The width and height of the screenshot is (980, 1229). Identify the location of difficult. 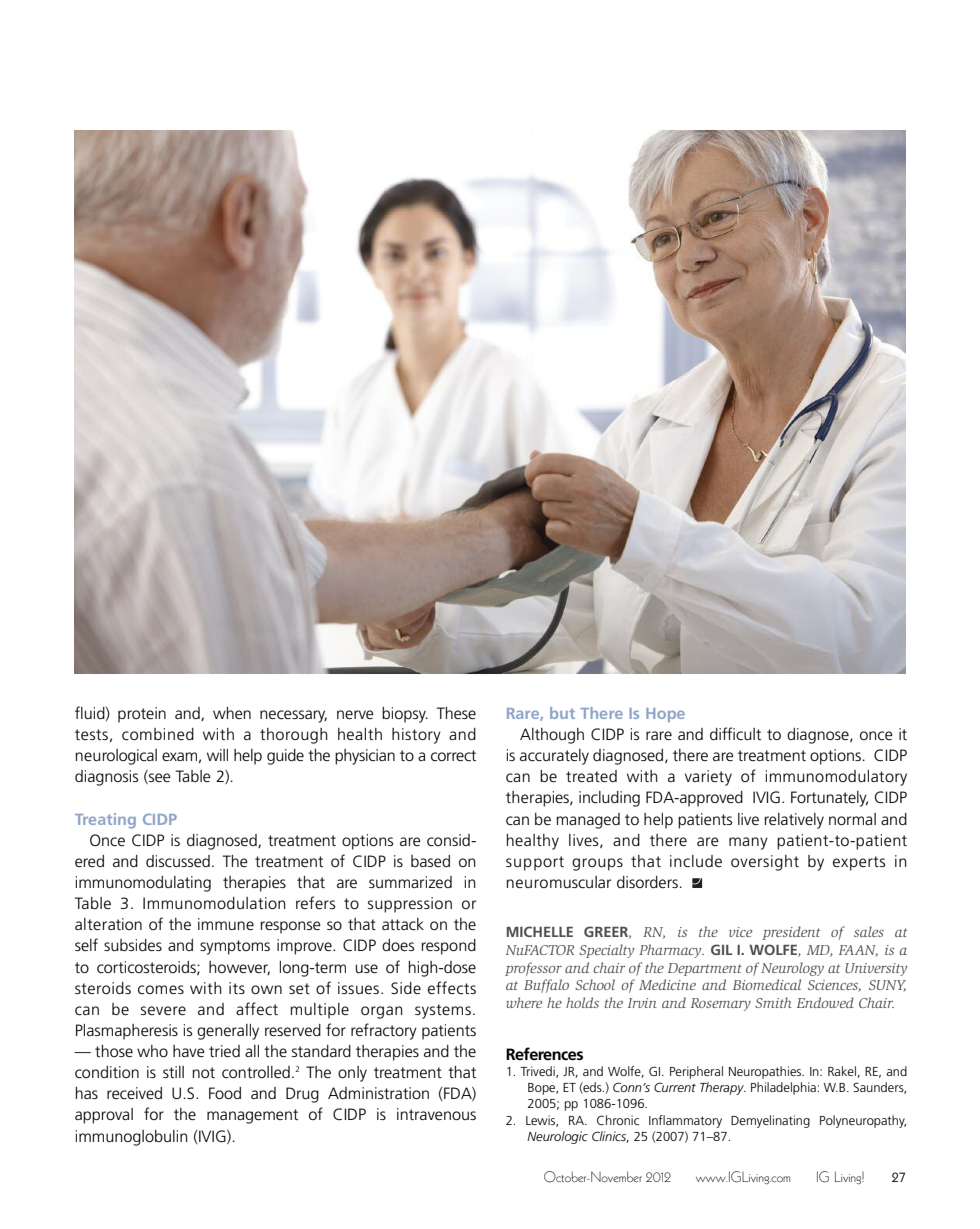
(735, 733).
